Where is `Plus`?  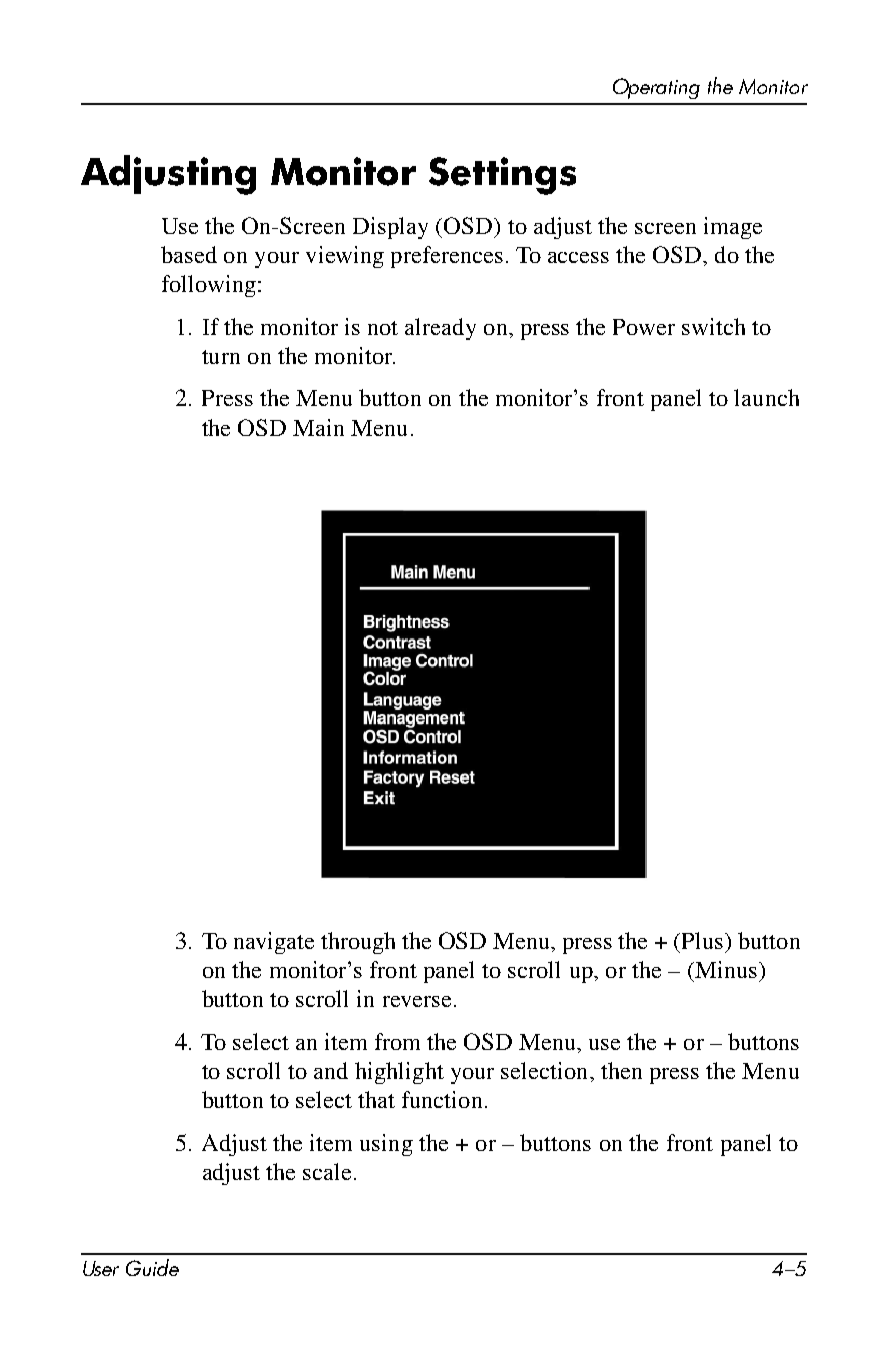 Plus is located at coordinates (704, 940).
